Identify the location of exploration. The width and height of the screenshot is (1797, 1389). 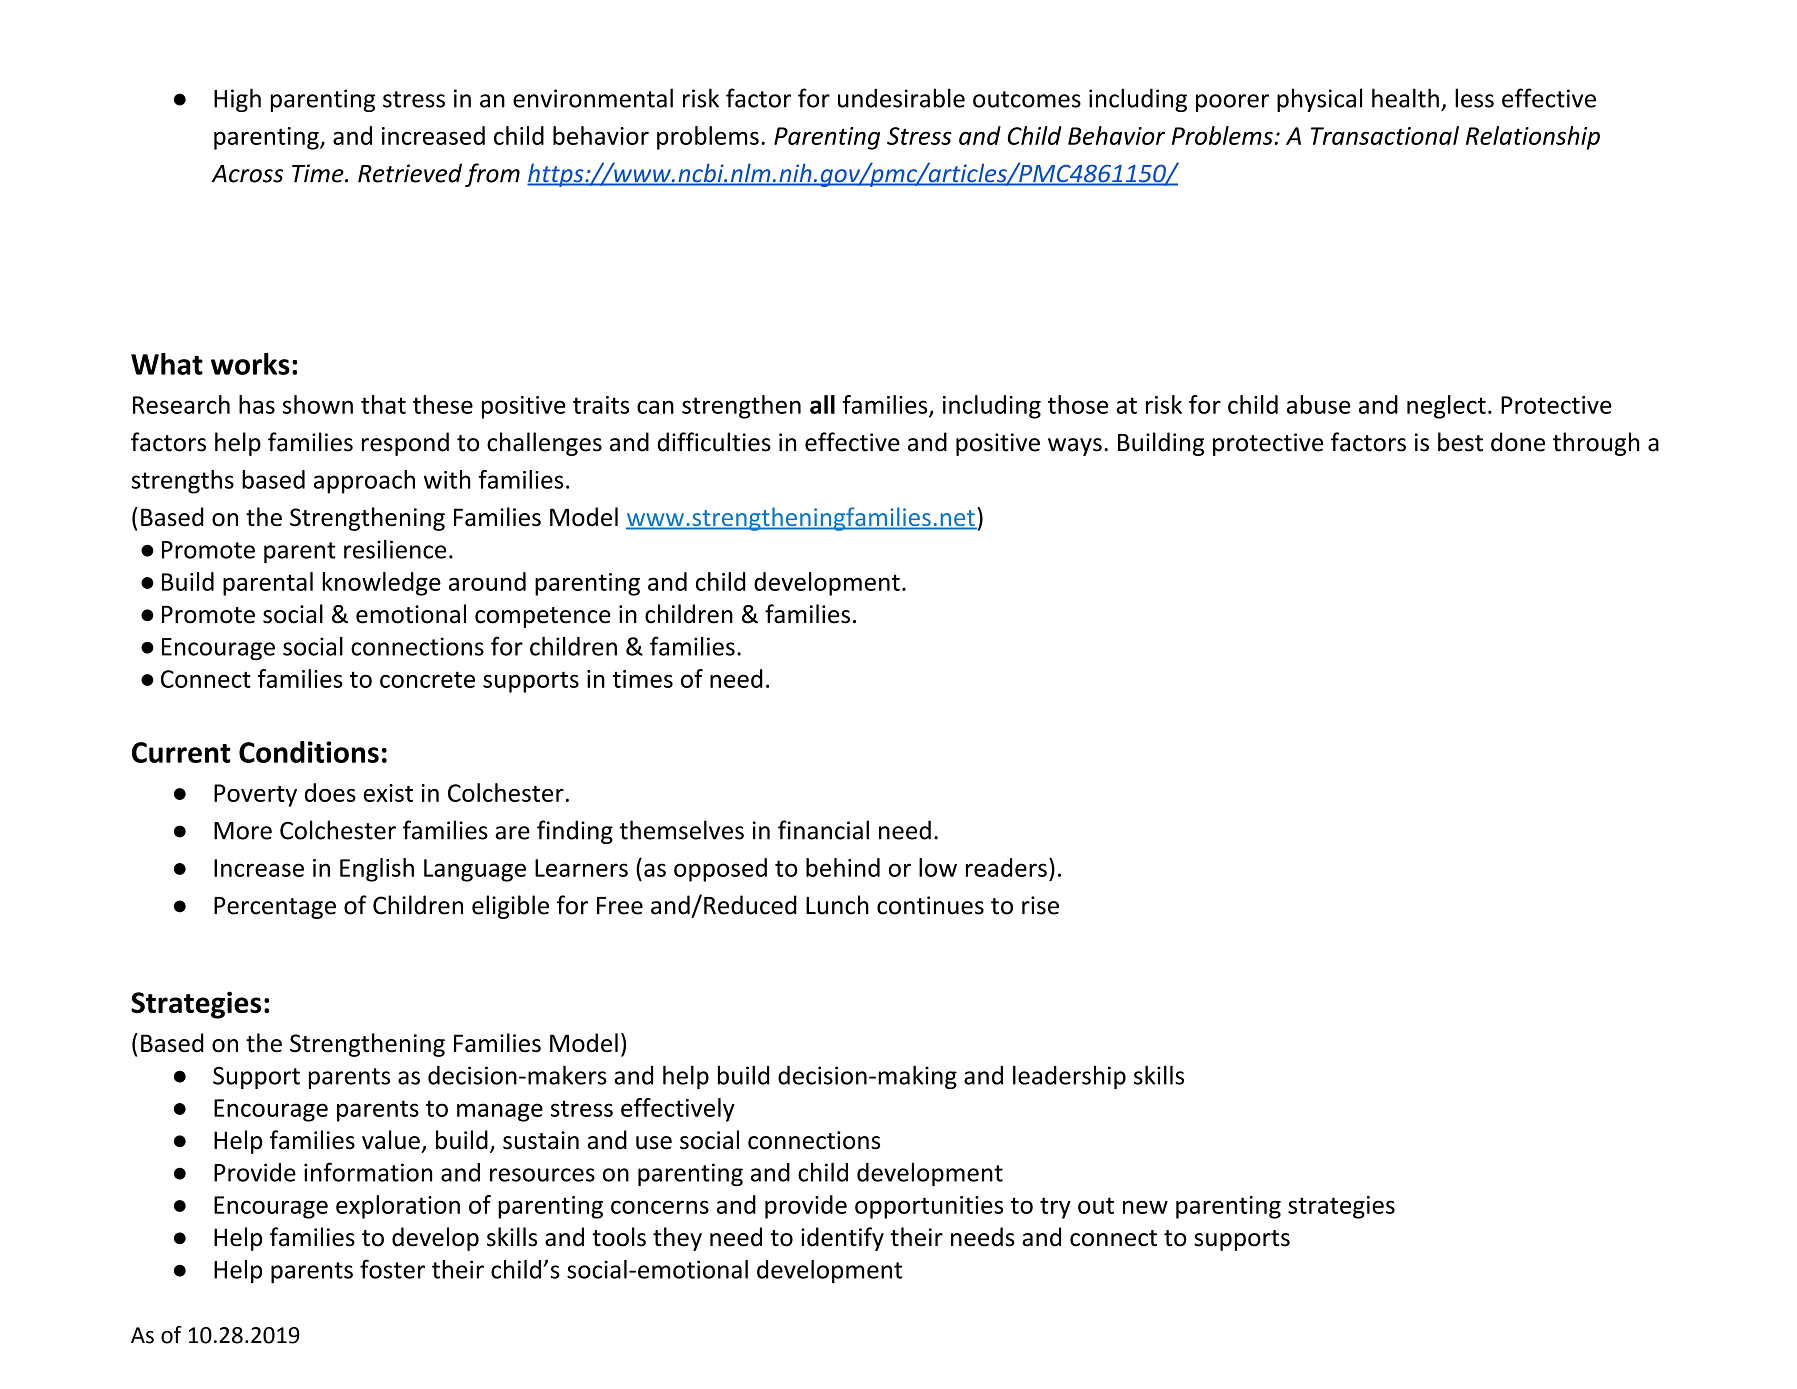
(398, 1207).
